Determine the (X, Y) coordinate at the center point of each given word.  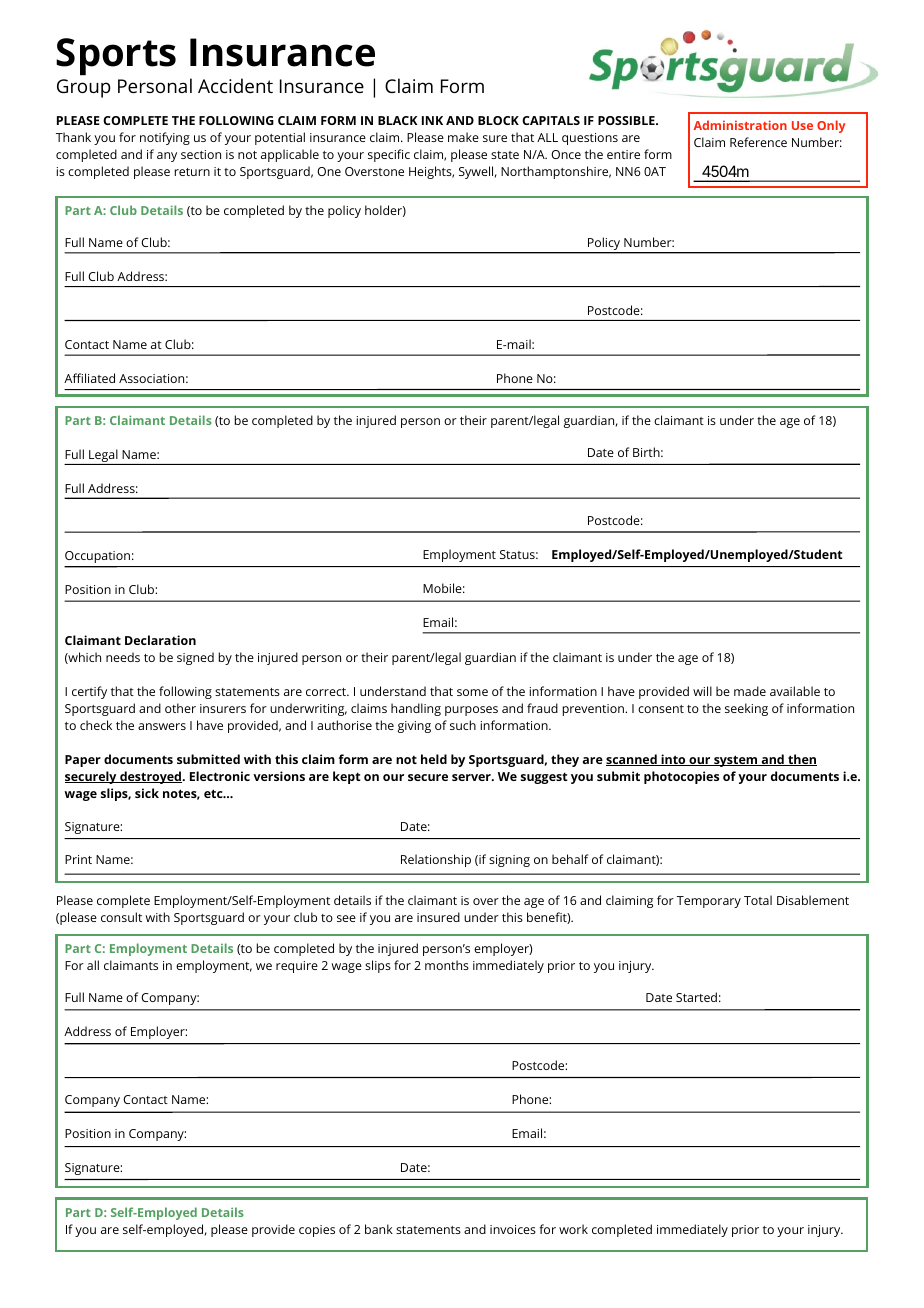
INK (432, 120)
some (472, 692)
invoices (513, 1229)
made (750, 691)
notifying (165, 138)
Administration (740, 125)
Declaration (160, 640)
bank (379, 1229)
